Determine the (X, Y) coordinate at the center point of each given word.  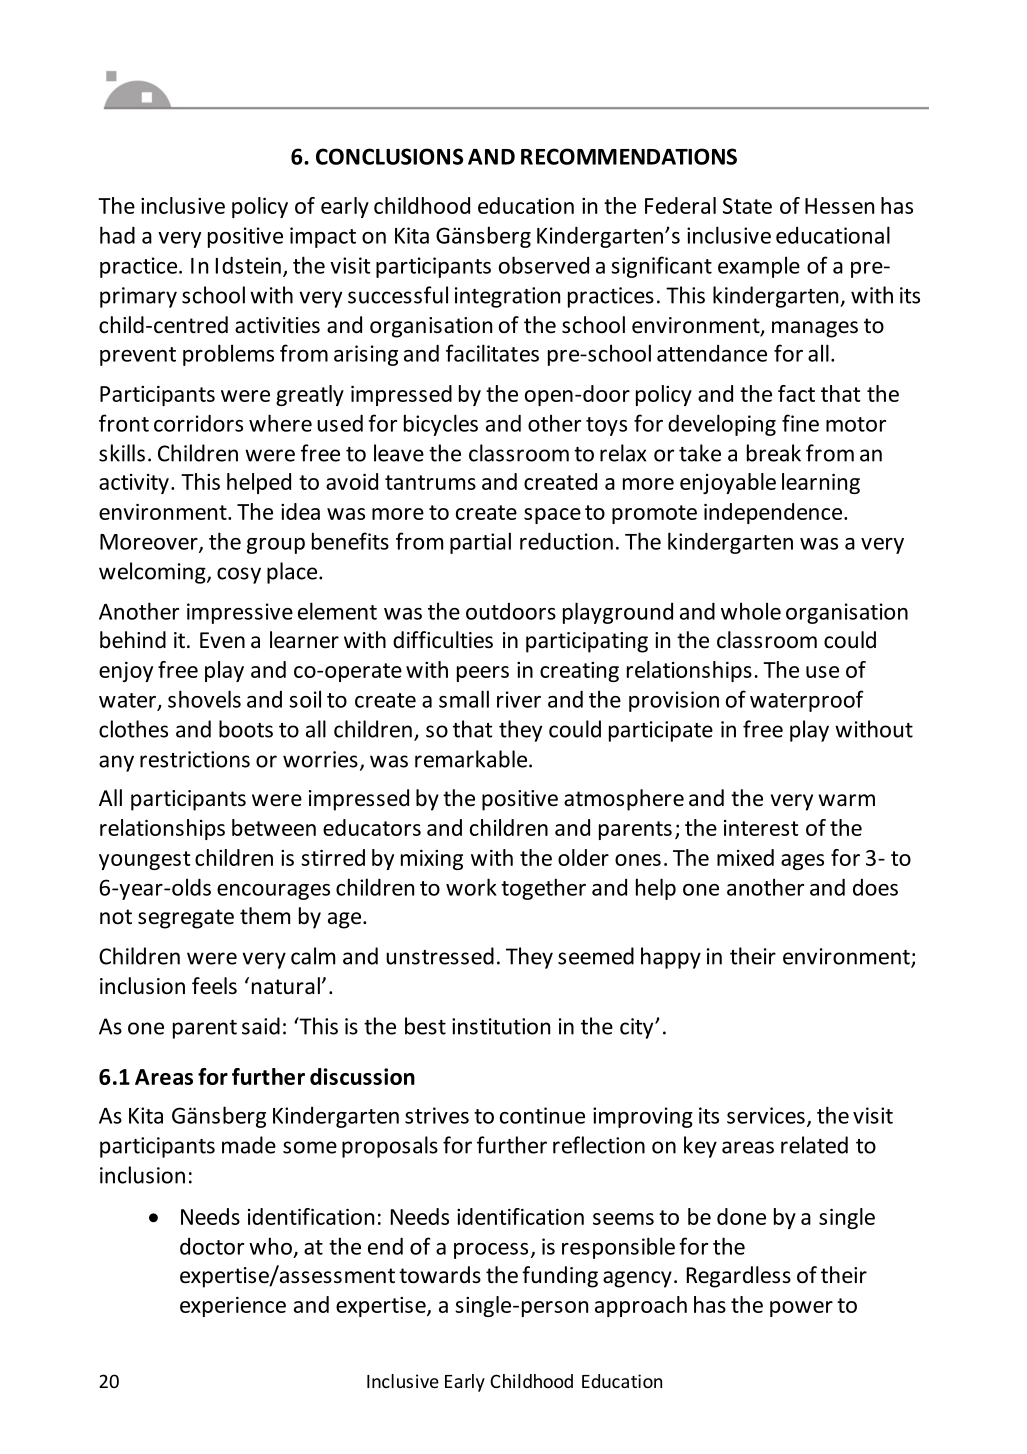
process (491, 1251)
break (774, 453)
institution (501, 1026)
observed (544, 265)
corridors (198, 423)
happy (671, 958)
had (117, 235)
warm (846, 800)
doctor (212, 1246)
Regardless (739, 1277)
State (747, 206)
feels (214, 986)
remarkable (471, 759)
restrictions (195, 759)
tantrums (430, 482)
